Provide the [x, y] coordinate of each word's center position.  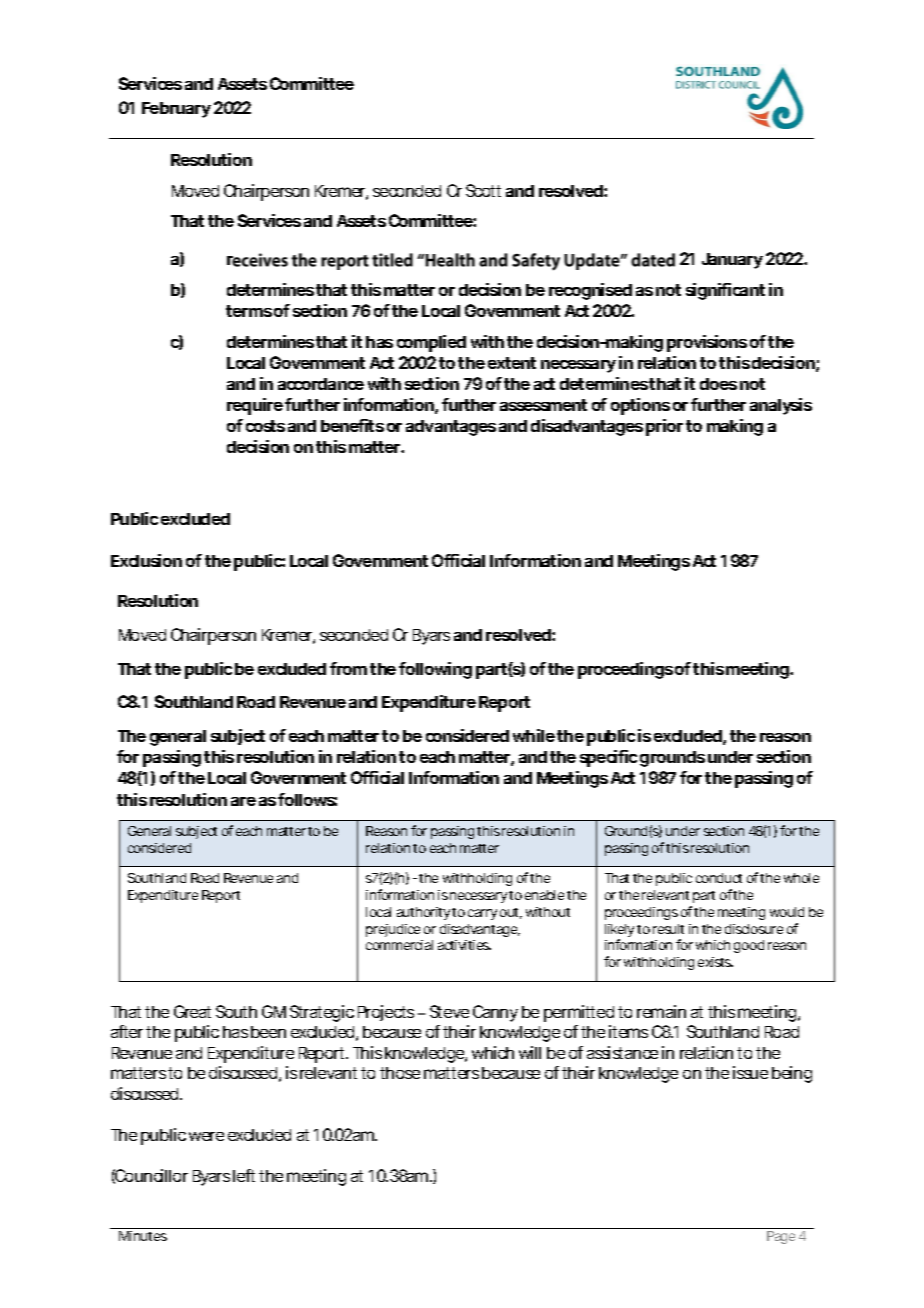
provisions [707, 343]
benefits [352, 425]
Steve [449, 1011]
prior [664, 427]
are [243, 801]
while [534, 735]
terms [249, 311]
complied [431, 343]
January [732, 261]
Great [192, 1011]
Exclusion [146, 560]
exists [715, 962]
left [244, 1175]
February [176, 110]
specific [608, 758]
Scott [483, 190]
